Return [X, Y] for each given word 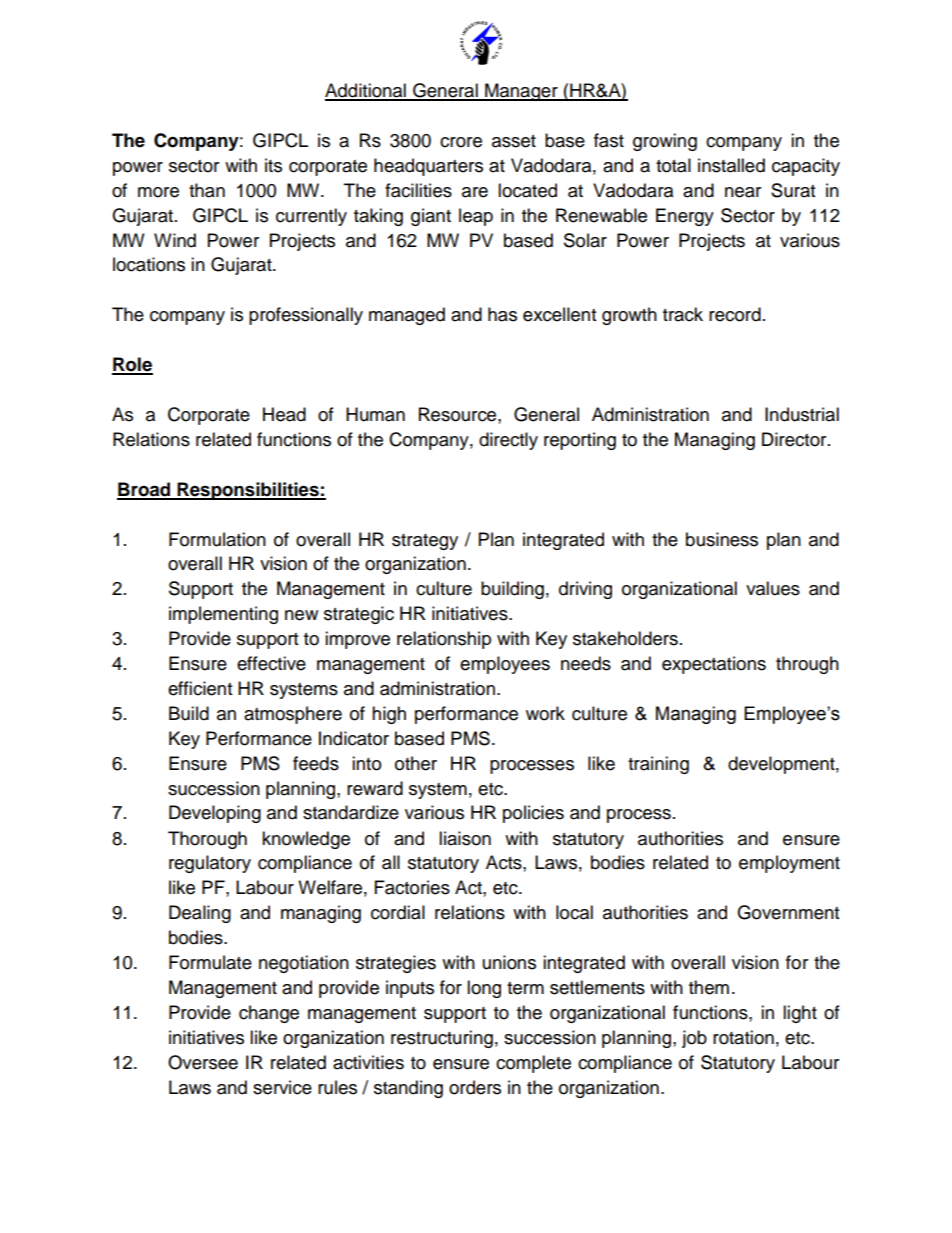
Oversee [203, 1062]
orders [475, 1087]
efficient [200, 688]
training [658, 765]
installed [731, 165]
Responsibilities [248, 491]
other [416, 763]
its [273, 165]
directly [508, 441]
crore [461, 142]
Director [795, 439]
